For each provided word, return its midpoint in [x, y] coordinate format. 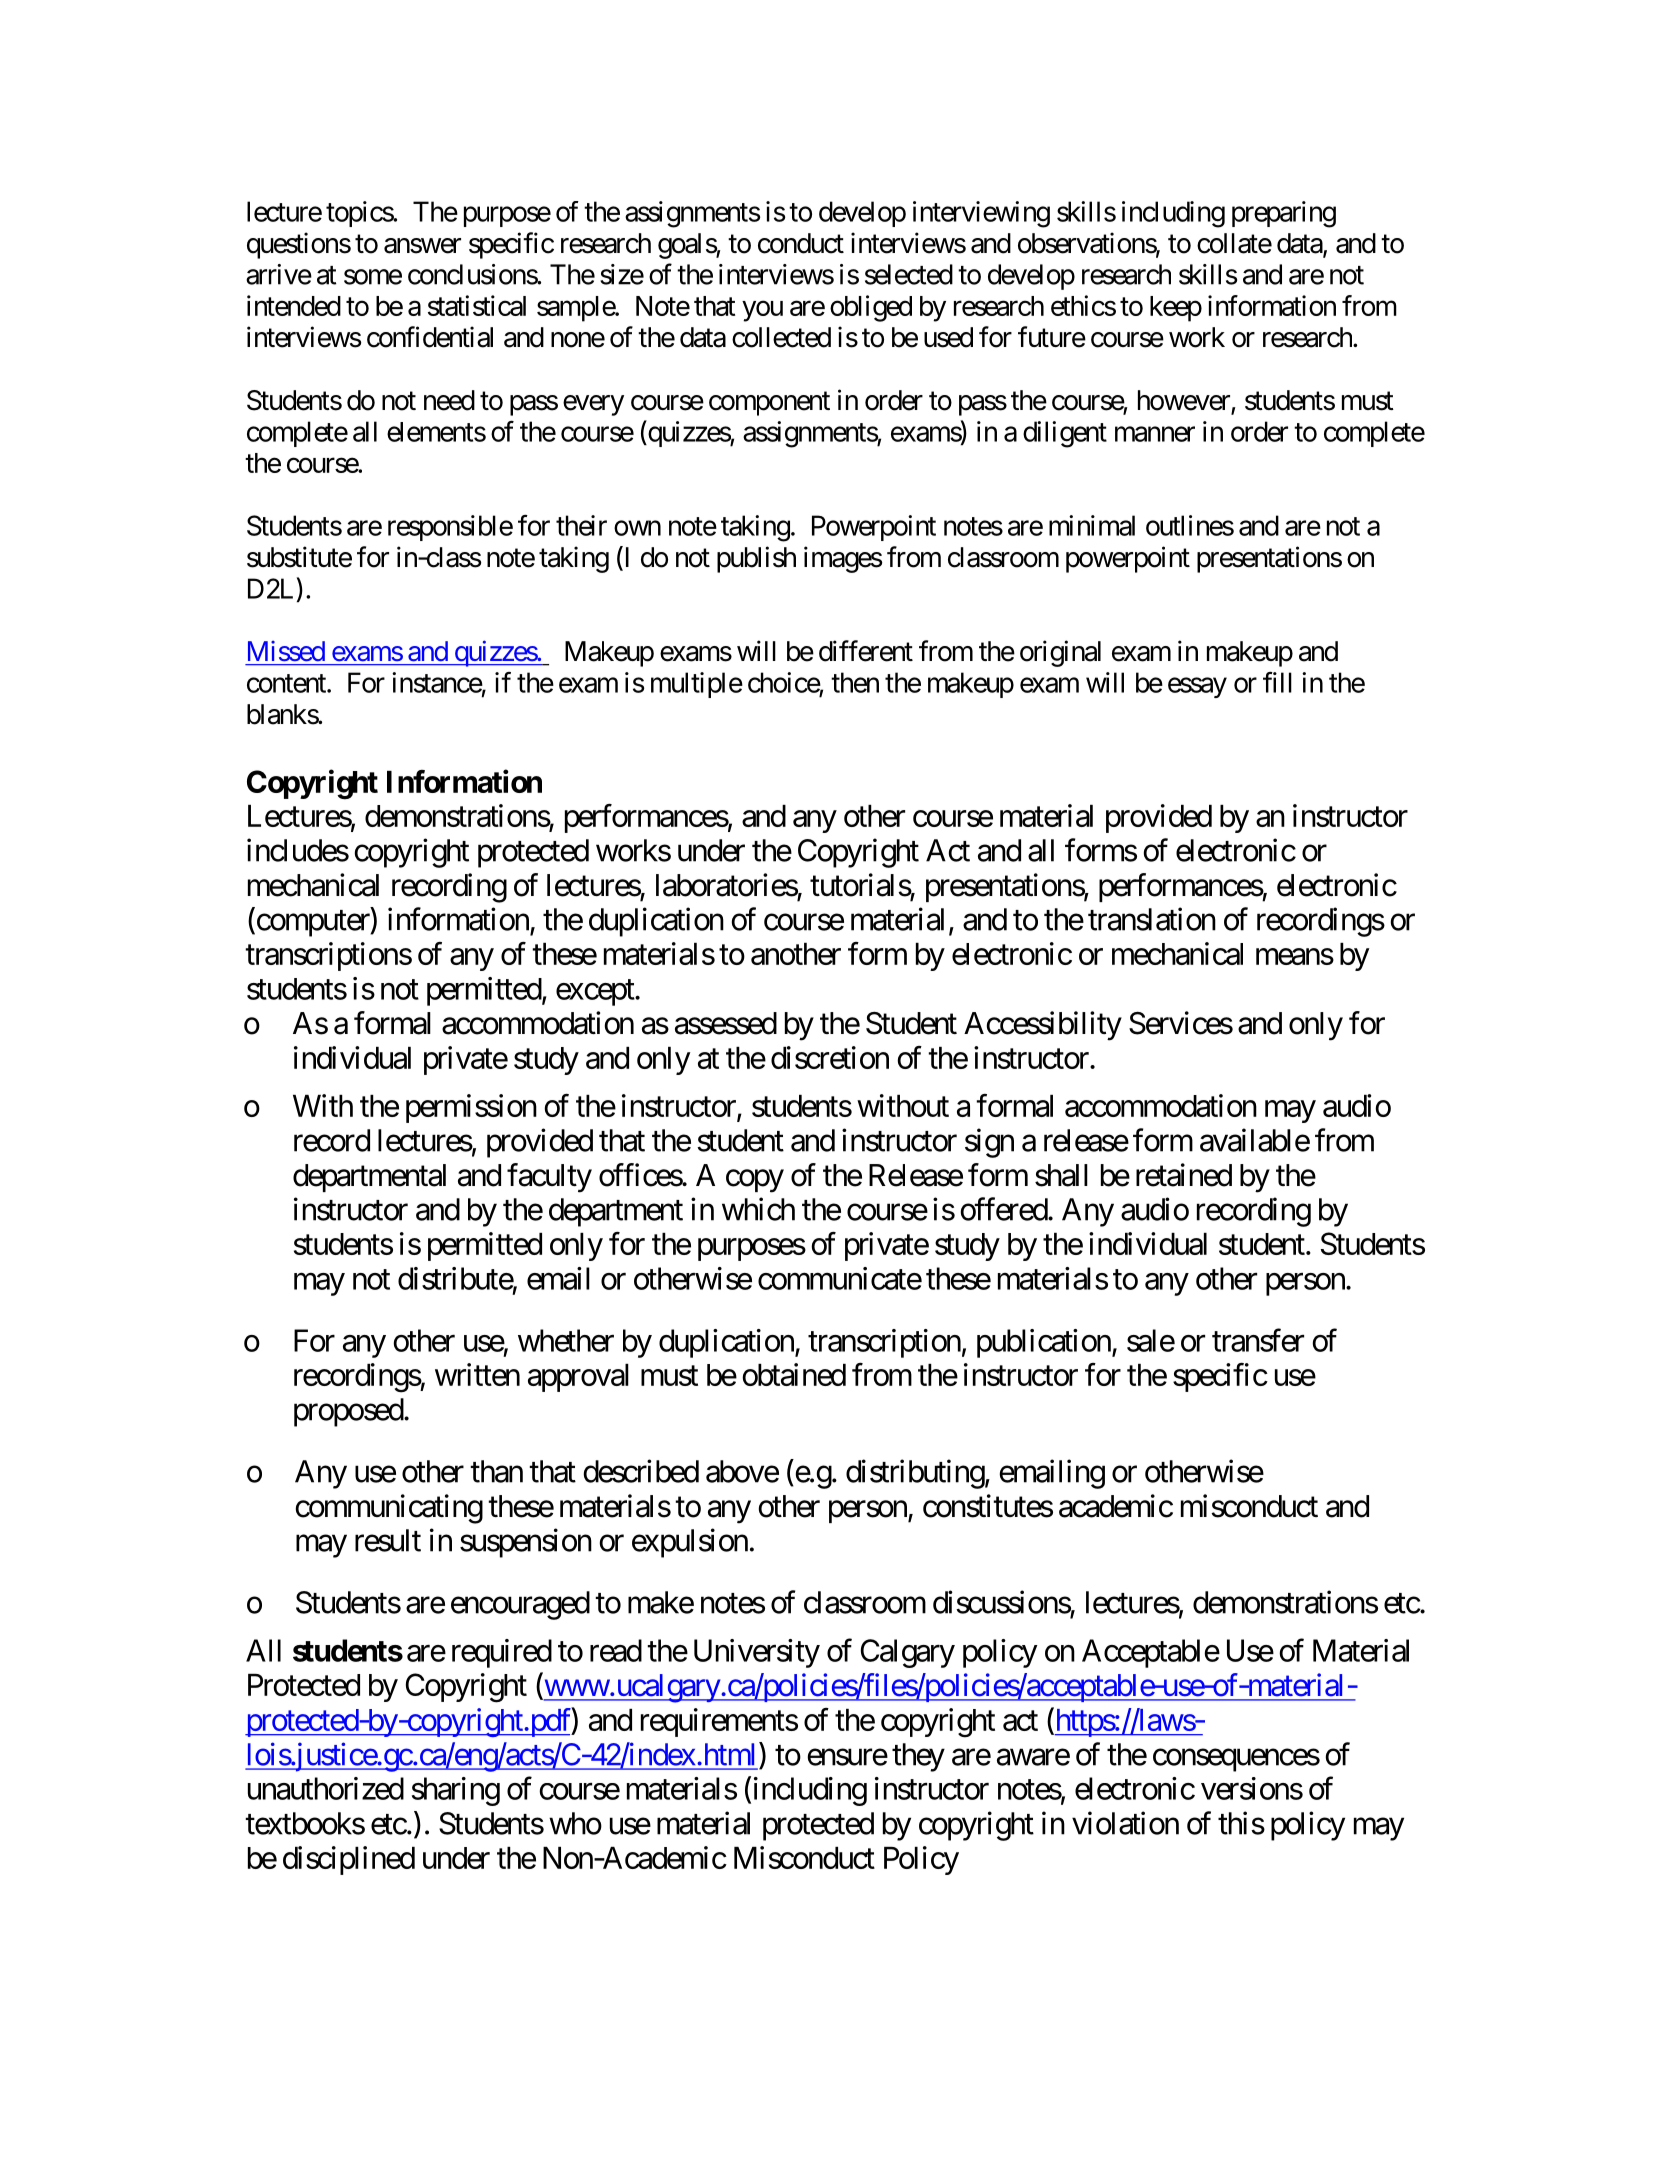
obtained [794, 1374]
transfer [1258, 1340]
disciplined [349, 1860]
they [918, 1757]
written [477, 1374]
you [762, 311]
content [287, 683]
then [855, 682]
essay [1197, 688]
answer [422, 246]
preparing [1284, 214]
